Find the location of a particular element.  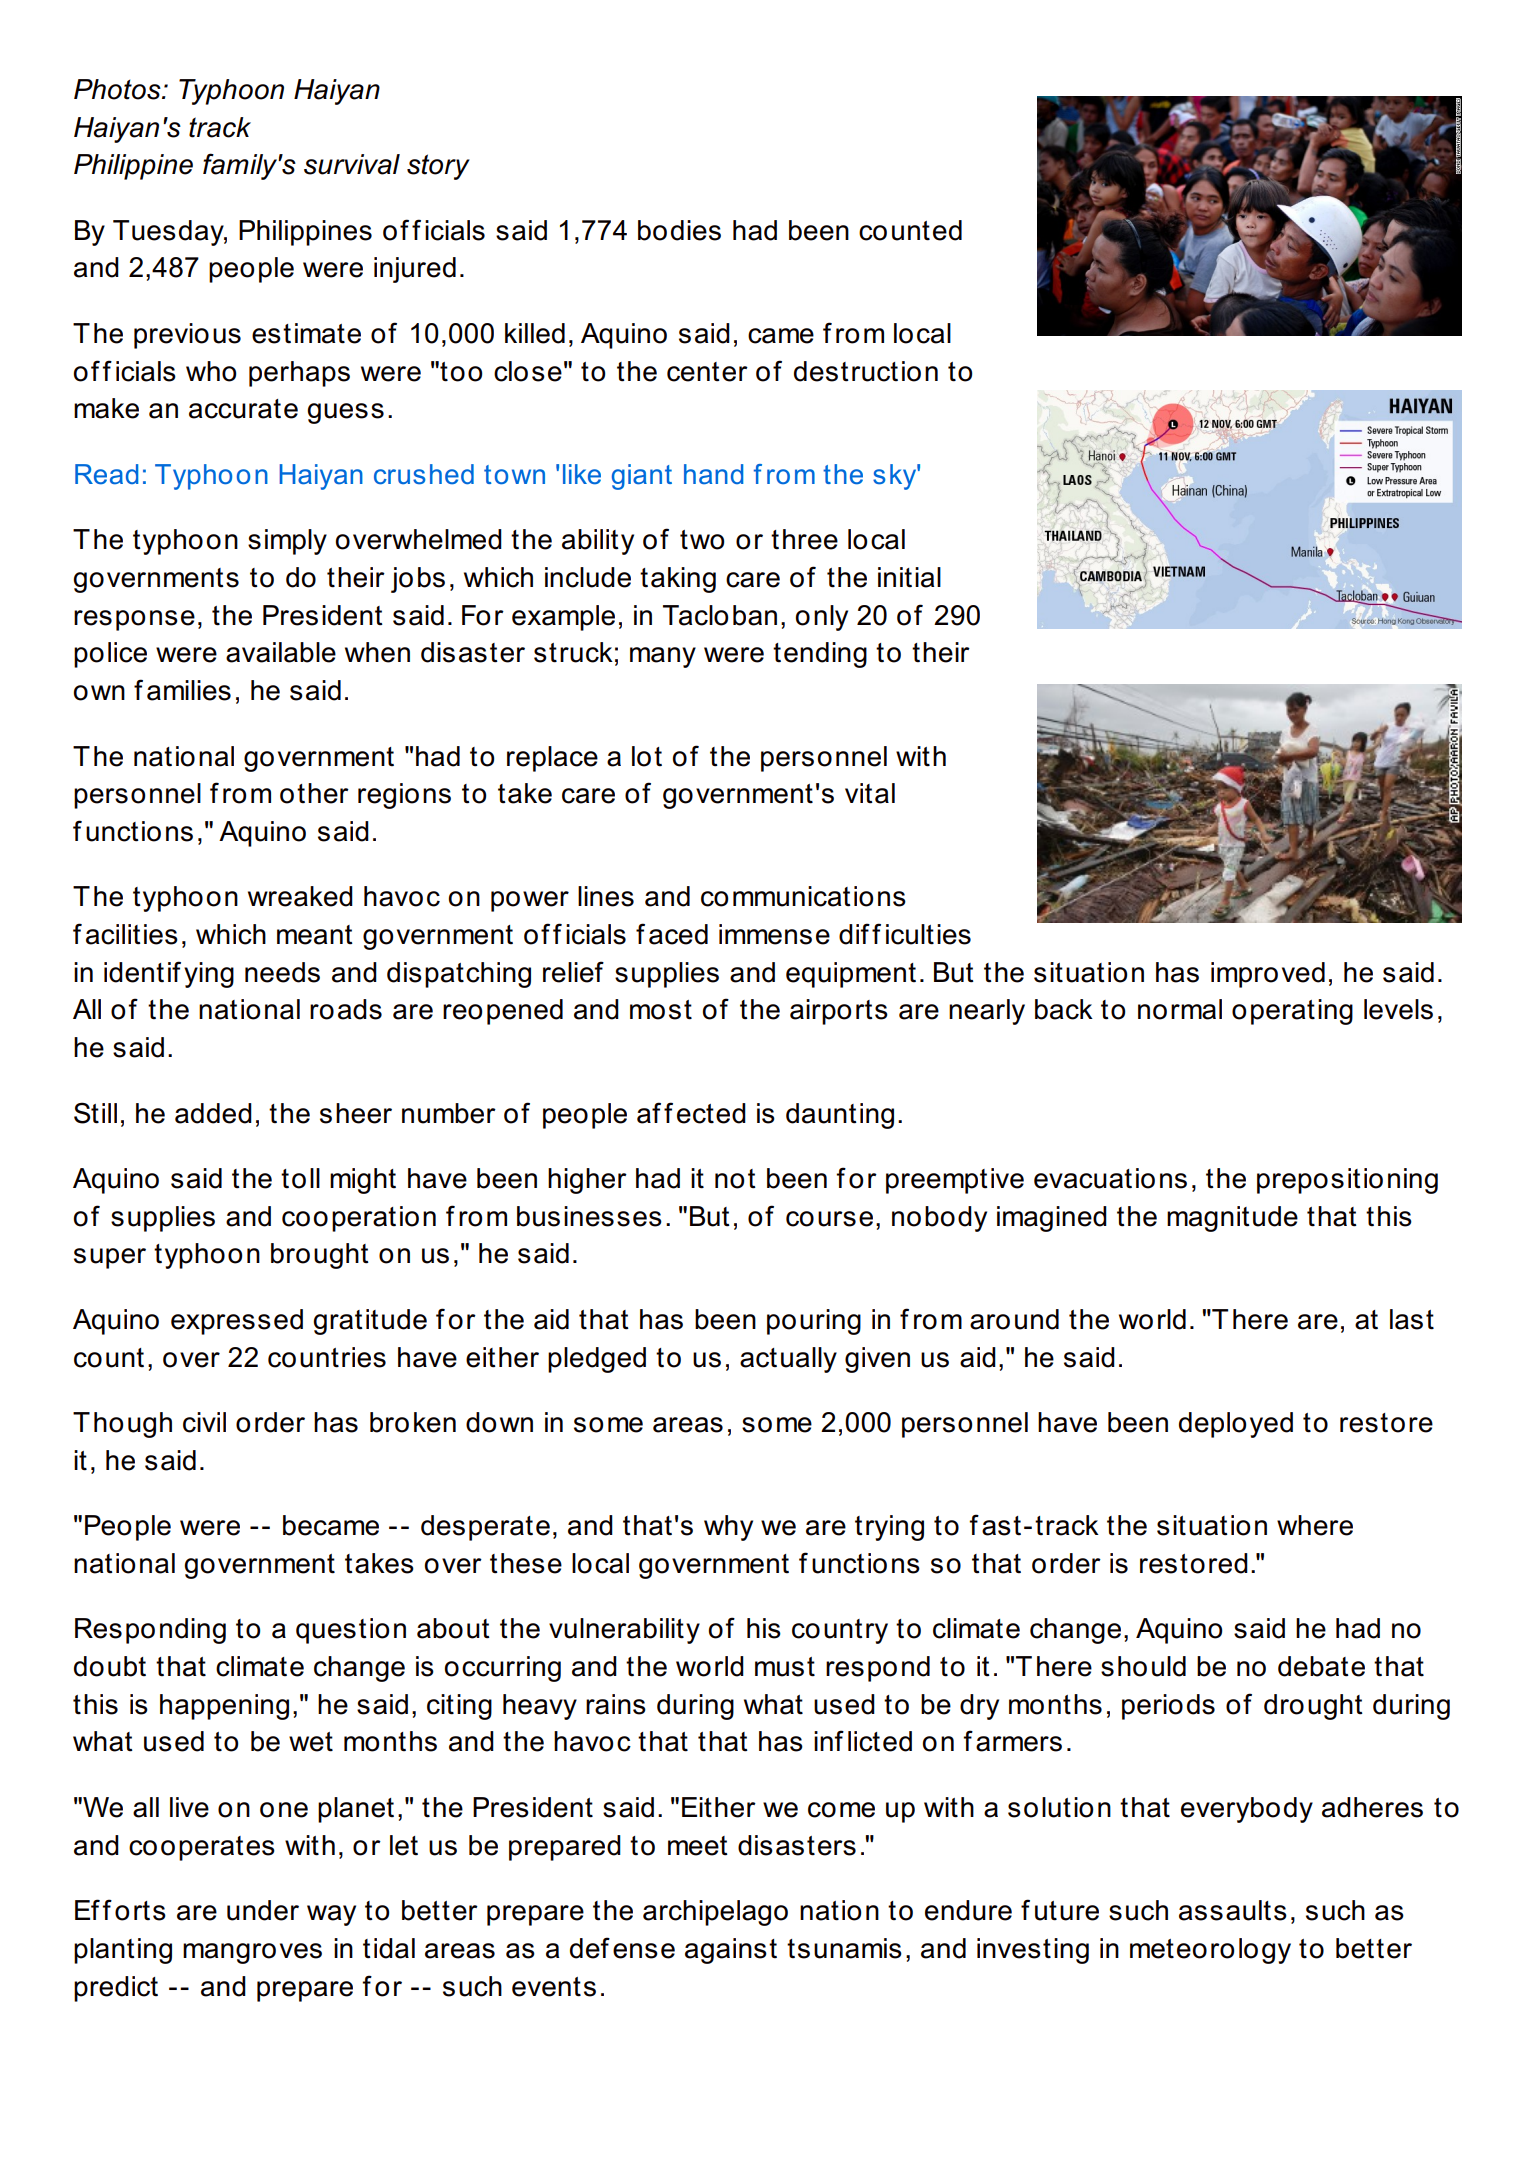

simply is located at coordinates (287, 542).
